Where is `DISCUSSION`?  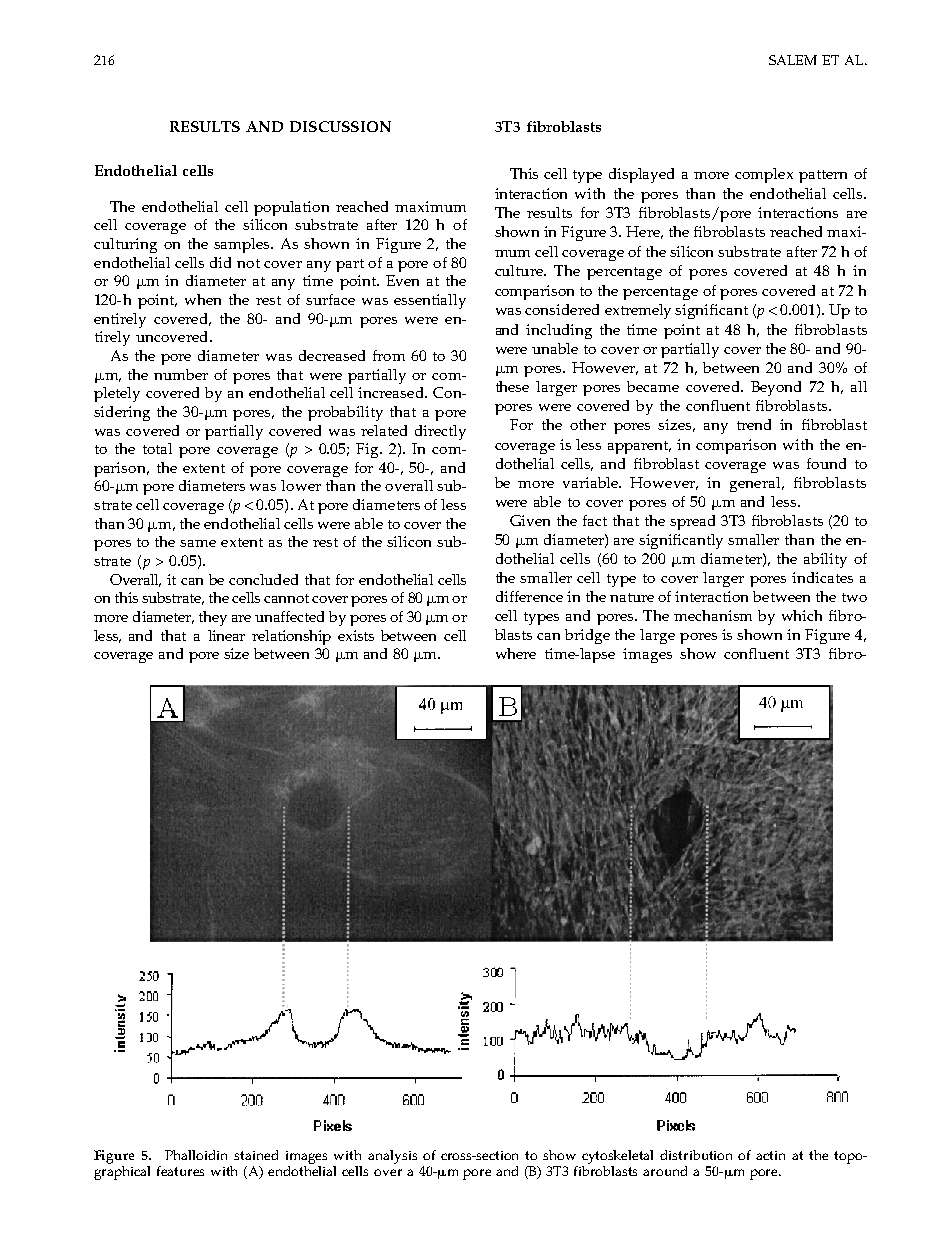 DISCUSSION is located at coordinates (340, 126).
